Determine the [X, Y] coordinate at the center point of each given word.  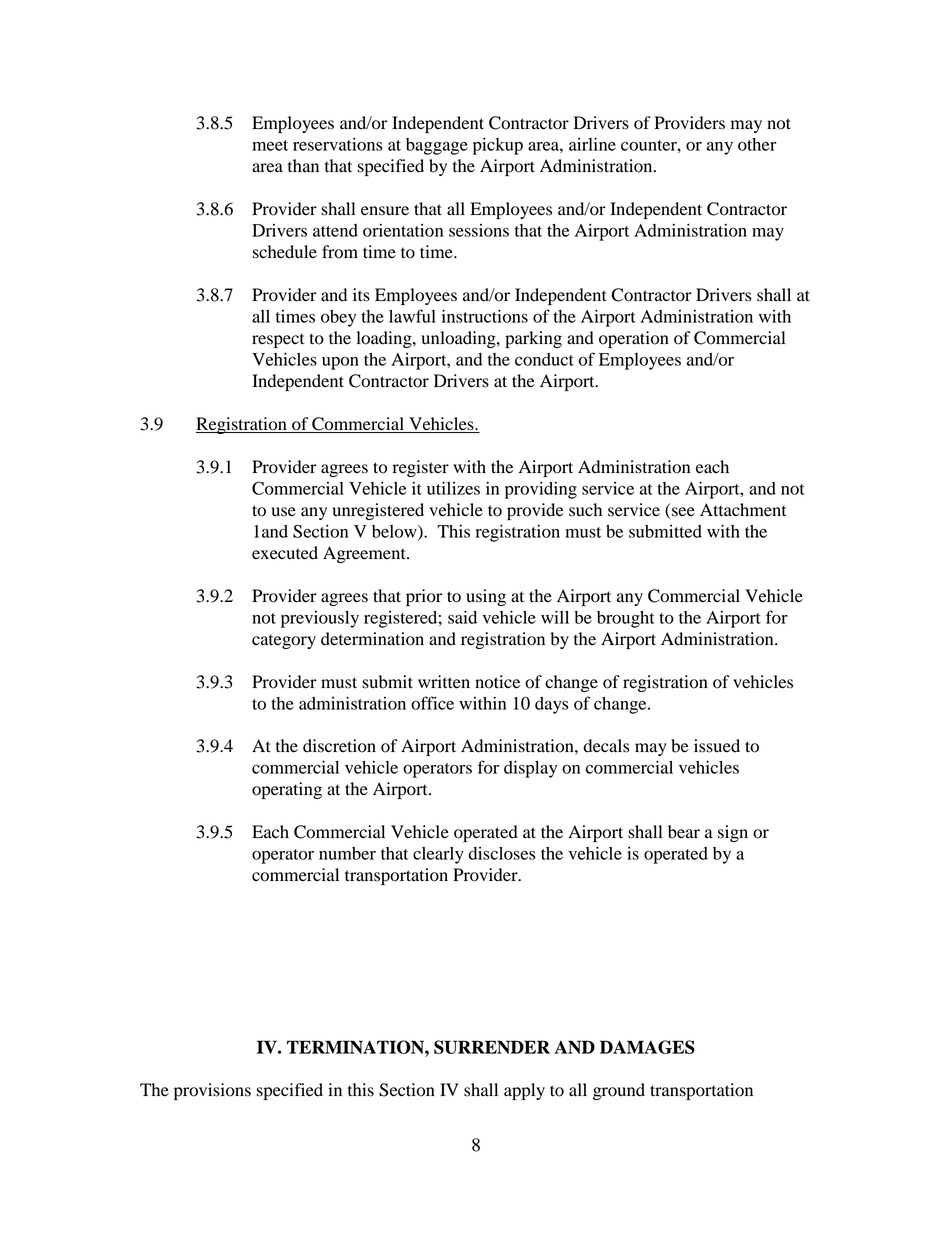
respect [278, 340]
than [303, 166]
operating [287, 790]
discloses [502, 853]
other [757, 144]
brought [626, 619]
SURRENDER [492, 1047]
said [462, 617]
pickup [498, 146]
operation [634, 339]
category [284, 641]
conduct [544, 359]
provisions [212, 1091]
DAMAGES [647, 1047]
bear [684, 832]
